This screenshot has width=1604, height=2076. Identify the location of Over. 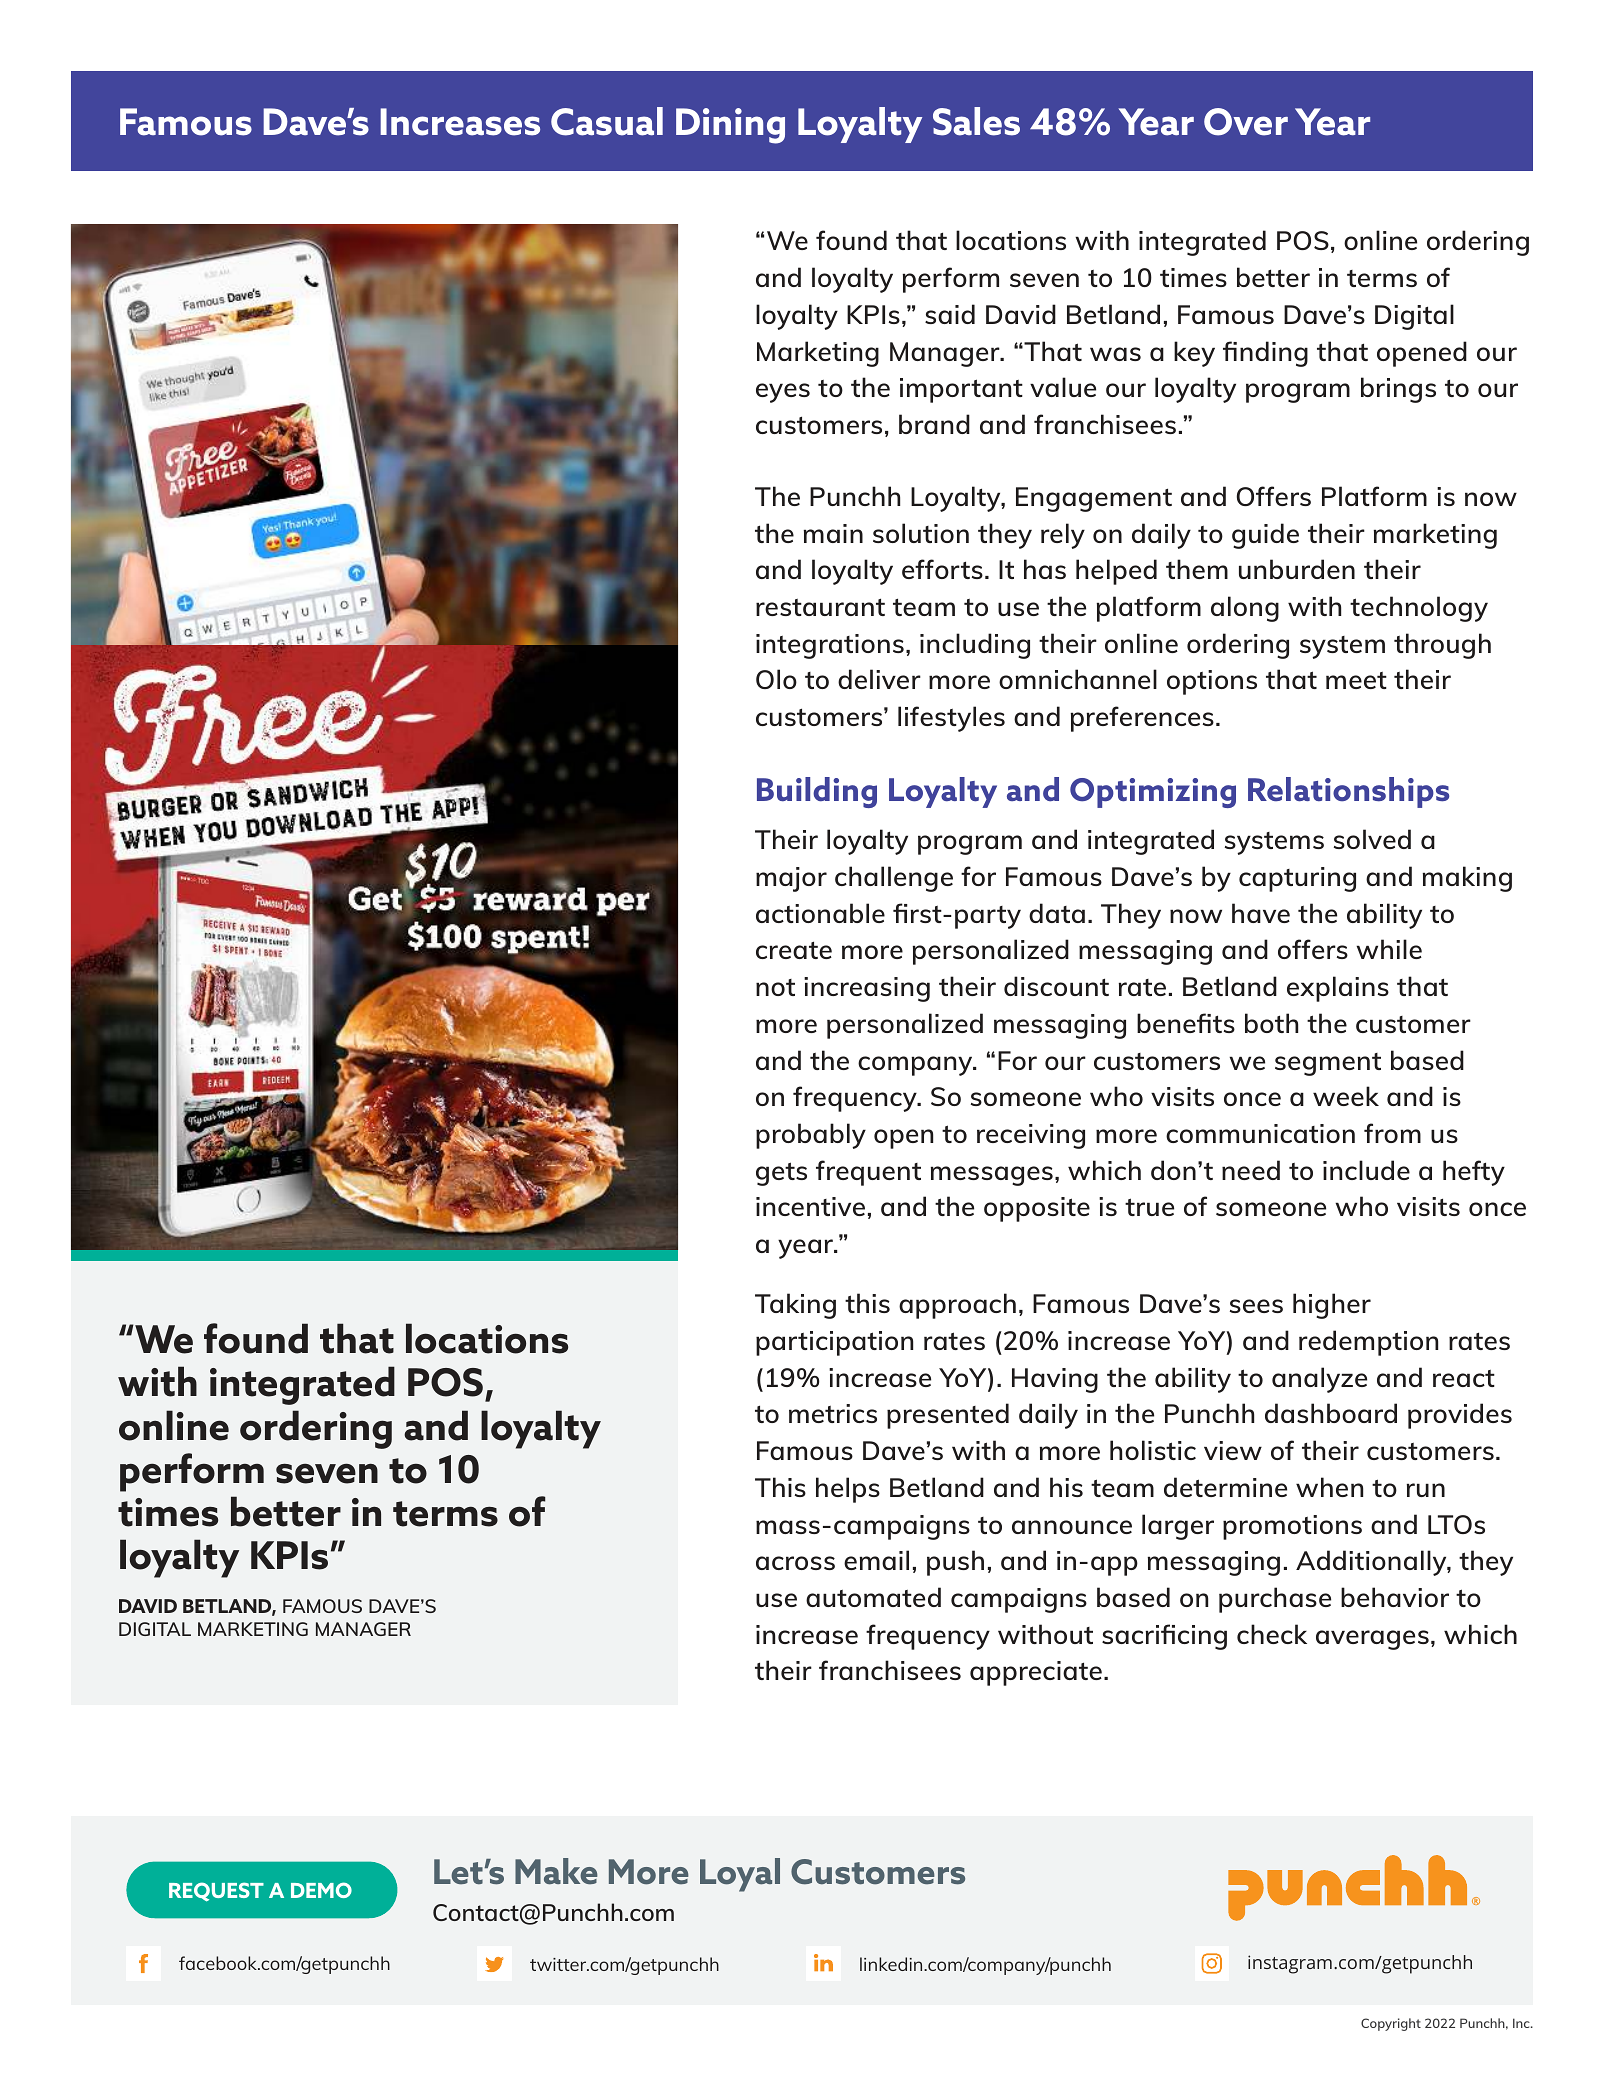
(1246, 122).
